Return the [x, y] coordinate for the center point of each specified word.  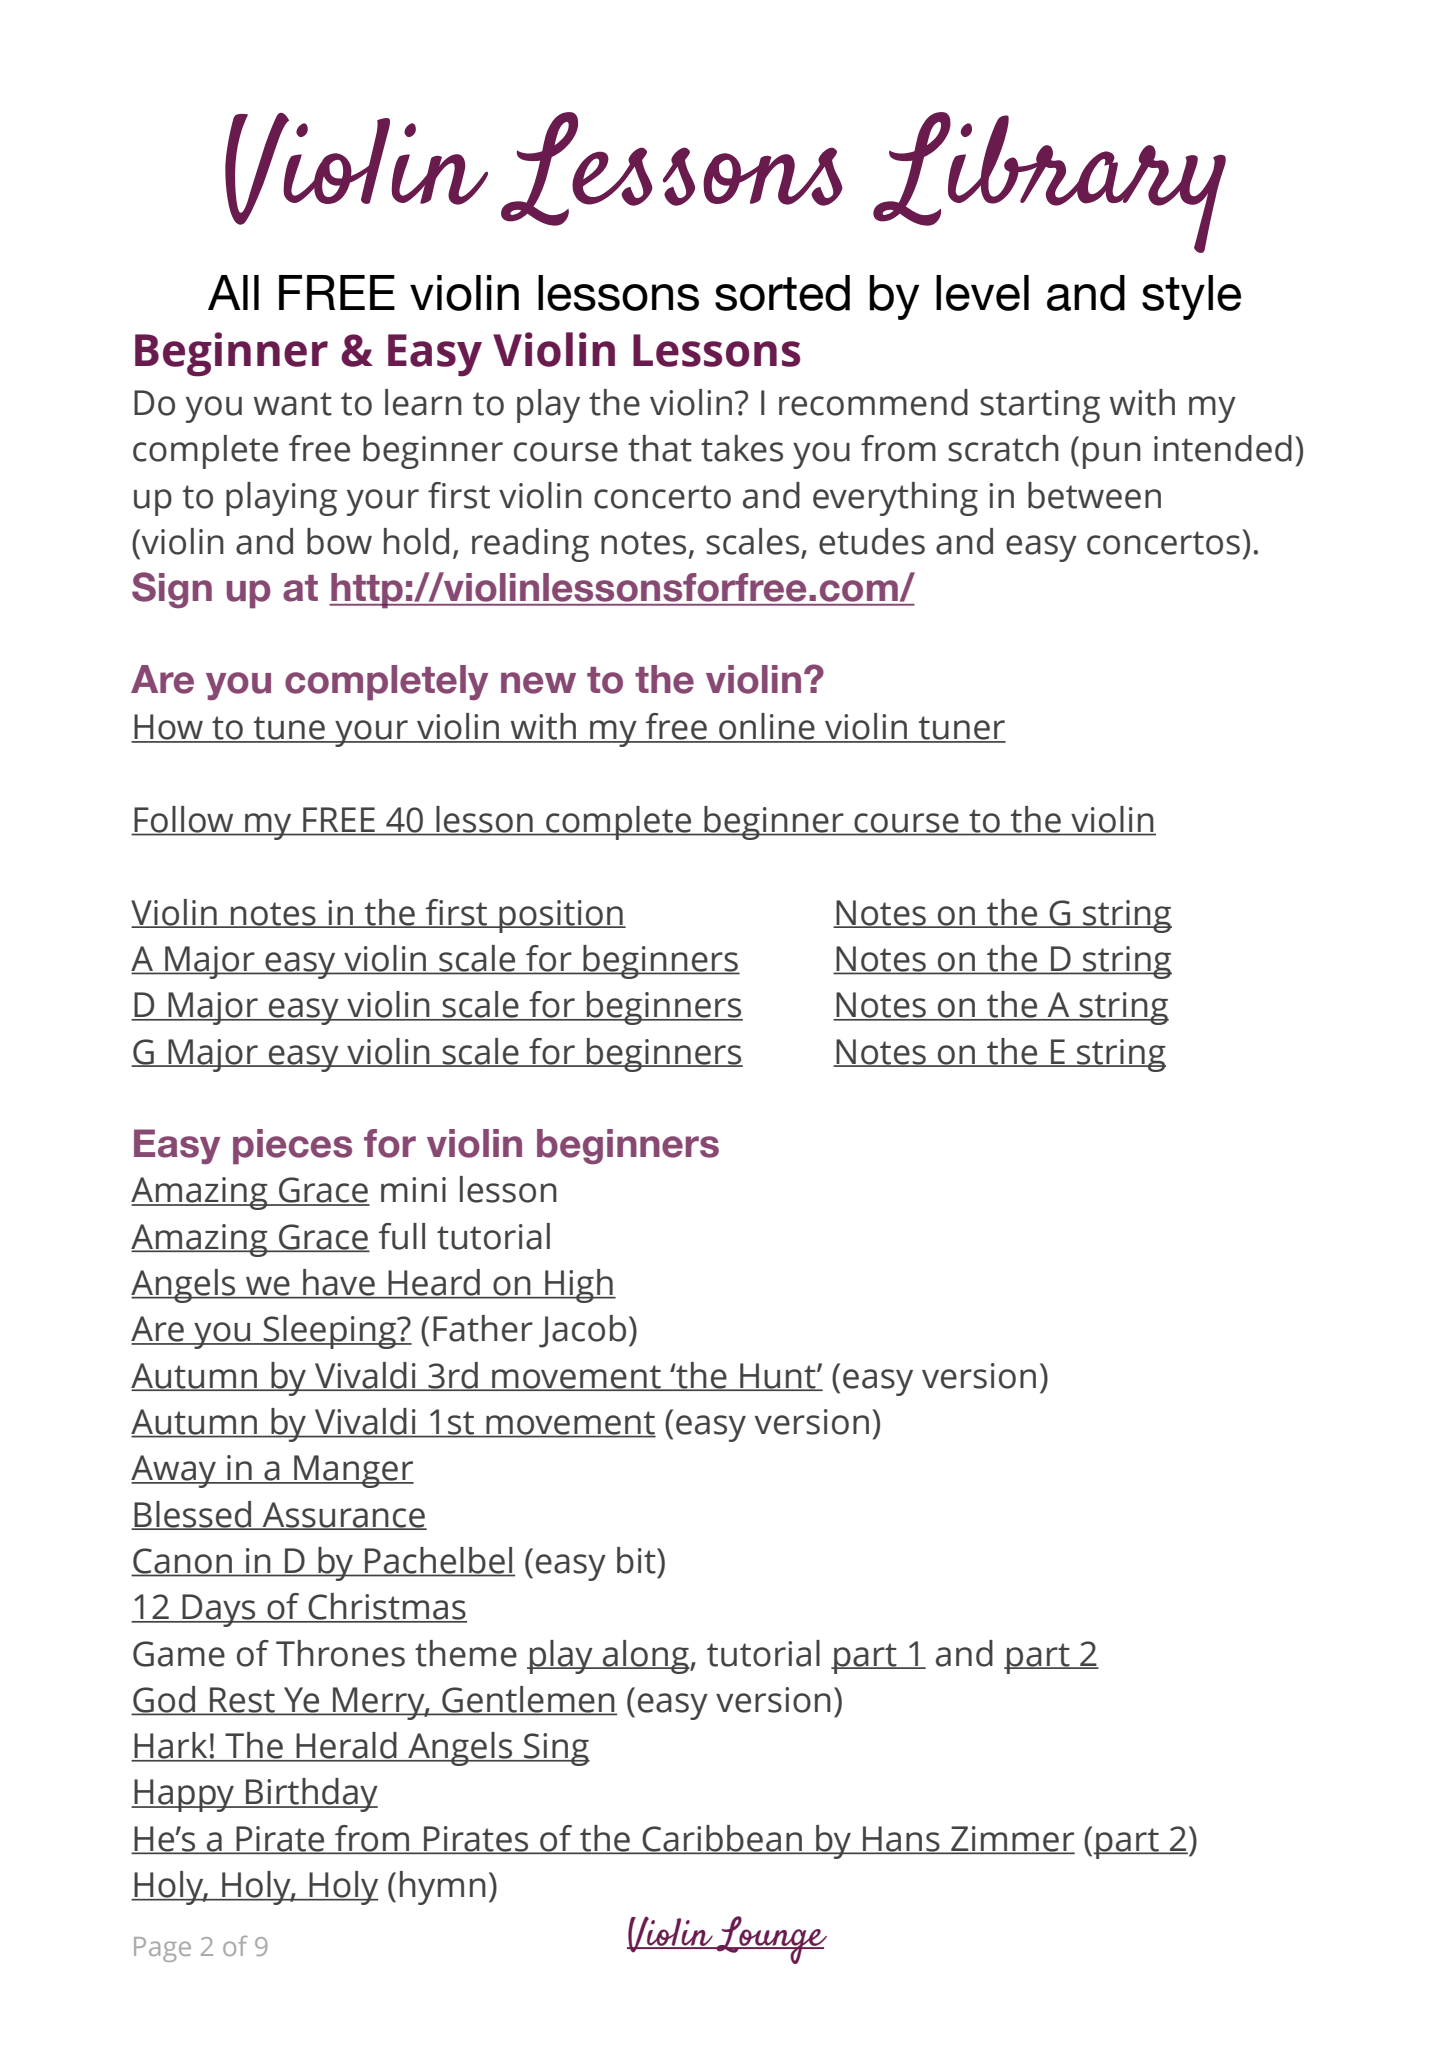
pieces [292, 1147]
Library [1049, 182]
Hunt [778, 1376]
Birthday [311, 1795]
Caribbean [722, 1839]
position [561, 916]
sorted [782, 293]
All [233, 292]
